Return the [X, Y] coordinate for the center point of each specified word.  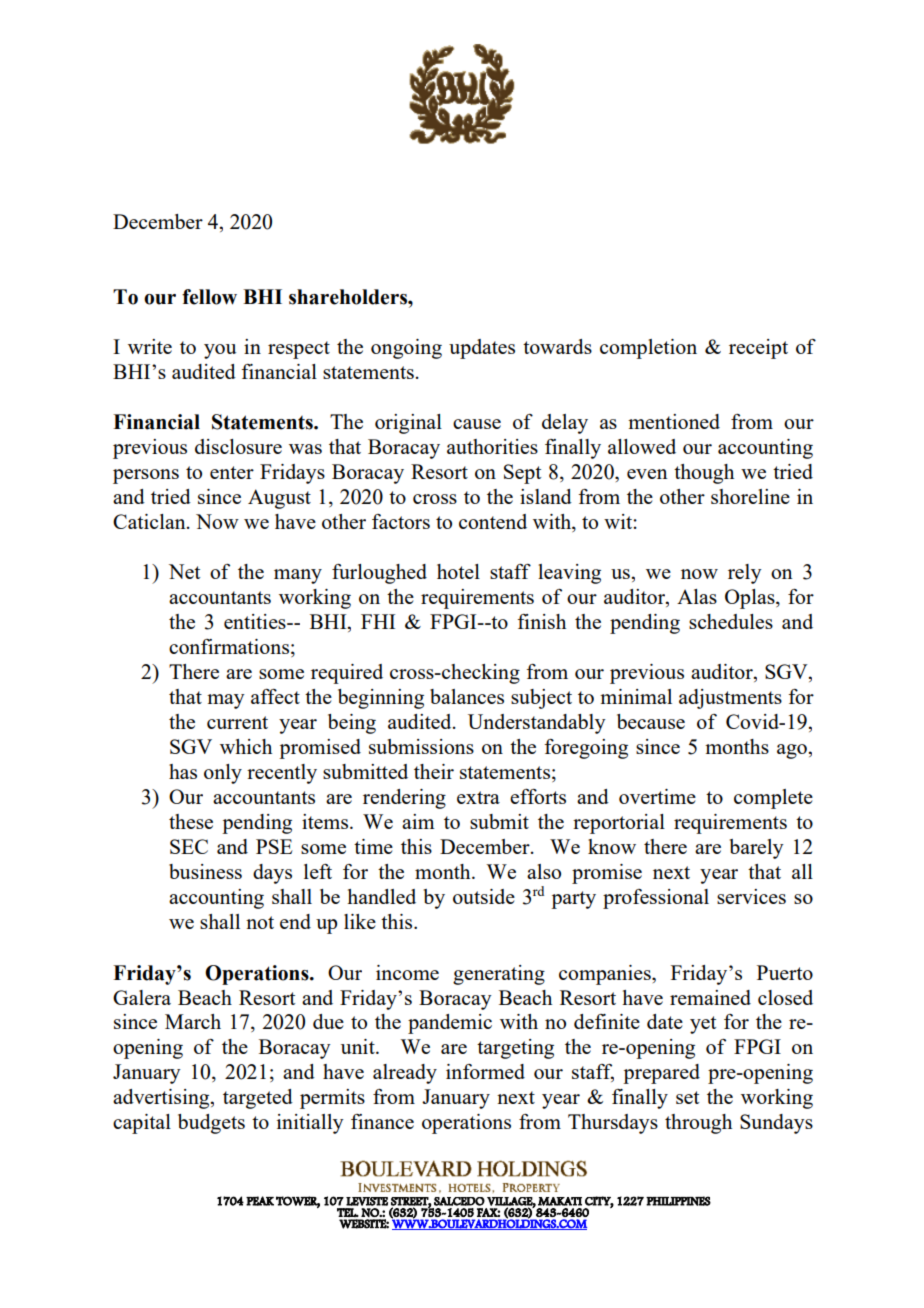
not [260, 922]
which [246, 746]
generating [499, 975]
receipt [758, 349]
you [220, 351]
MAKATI [560, 1201]
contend [493, 521]
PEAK [260, 1201]
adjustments [730, 699]
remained [710, 997]
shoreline [750, 496]
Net [184, 571]
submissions [421, 746]
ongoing [406, 349]
